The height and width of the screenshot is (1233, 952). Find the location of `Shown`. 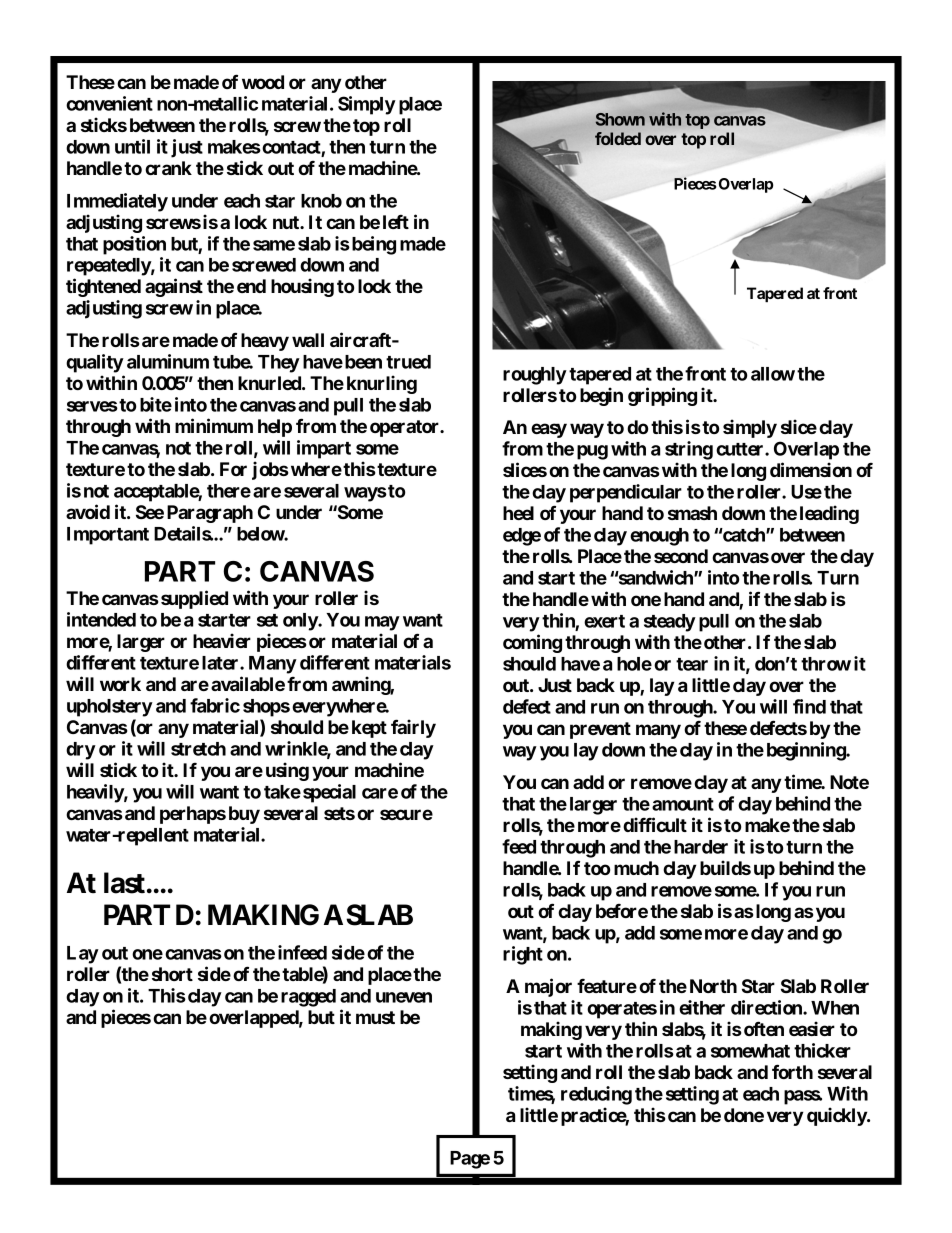

Shown is located at coordinates (620, 119).
